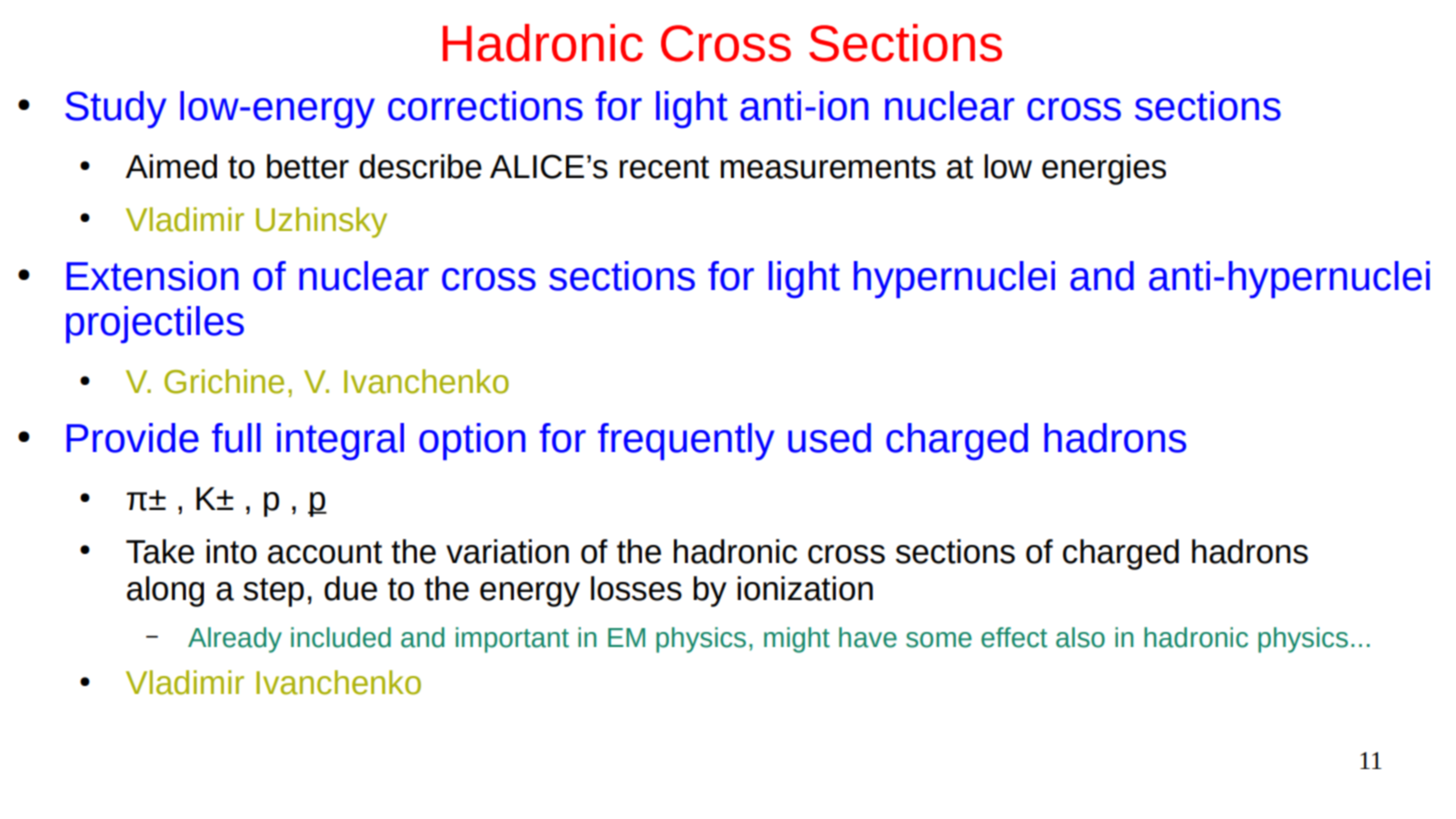 The width and height of the page is (1456, 819). I want to click on corrections, so click(485, 106).
